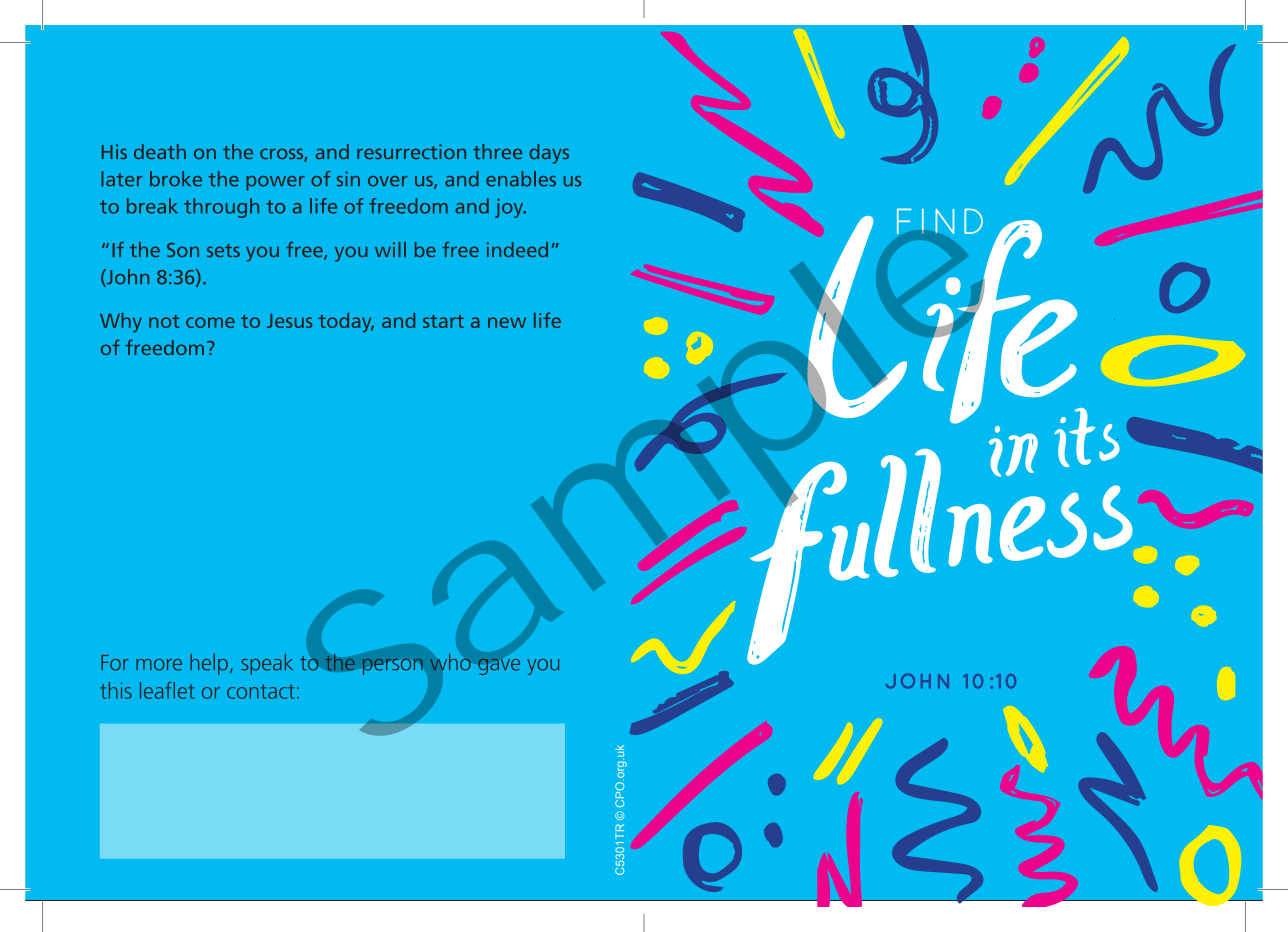 This page has height=932, width=1288. I want to click on start, so click(443, 321).
